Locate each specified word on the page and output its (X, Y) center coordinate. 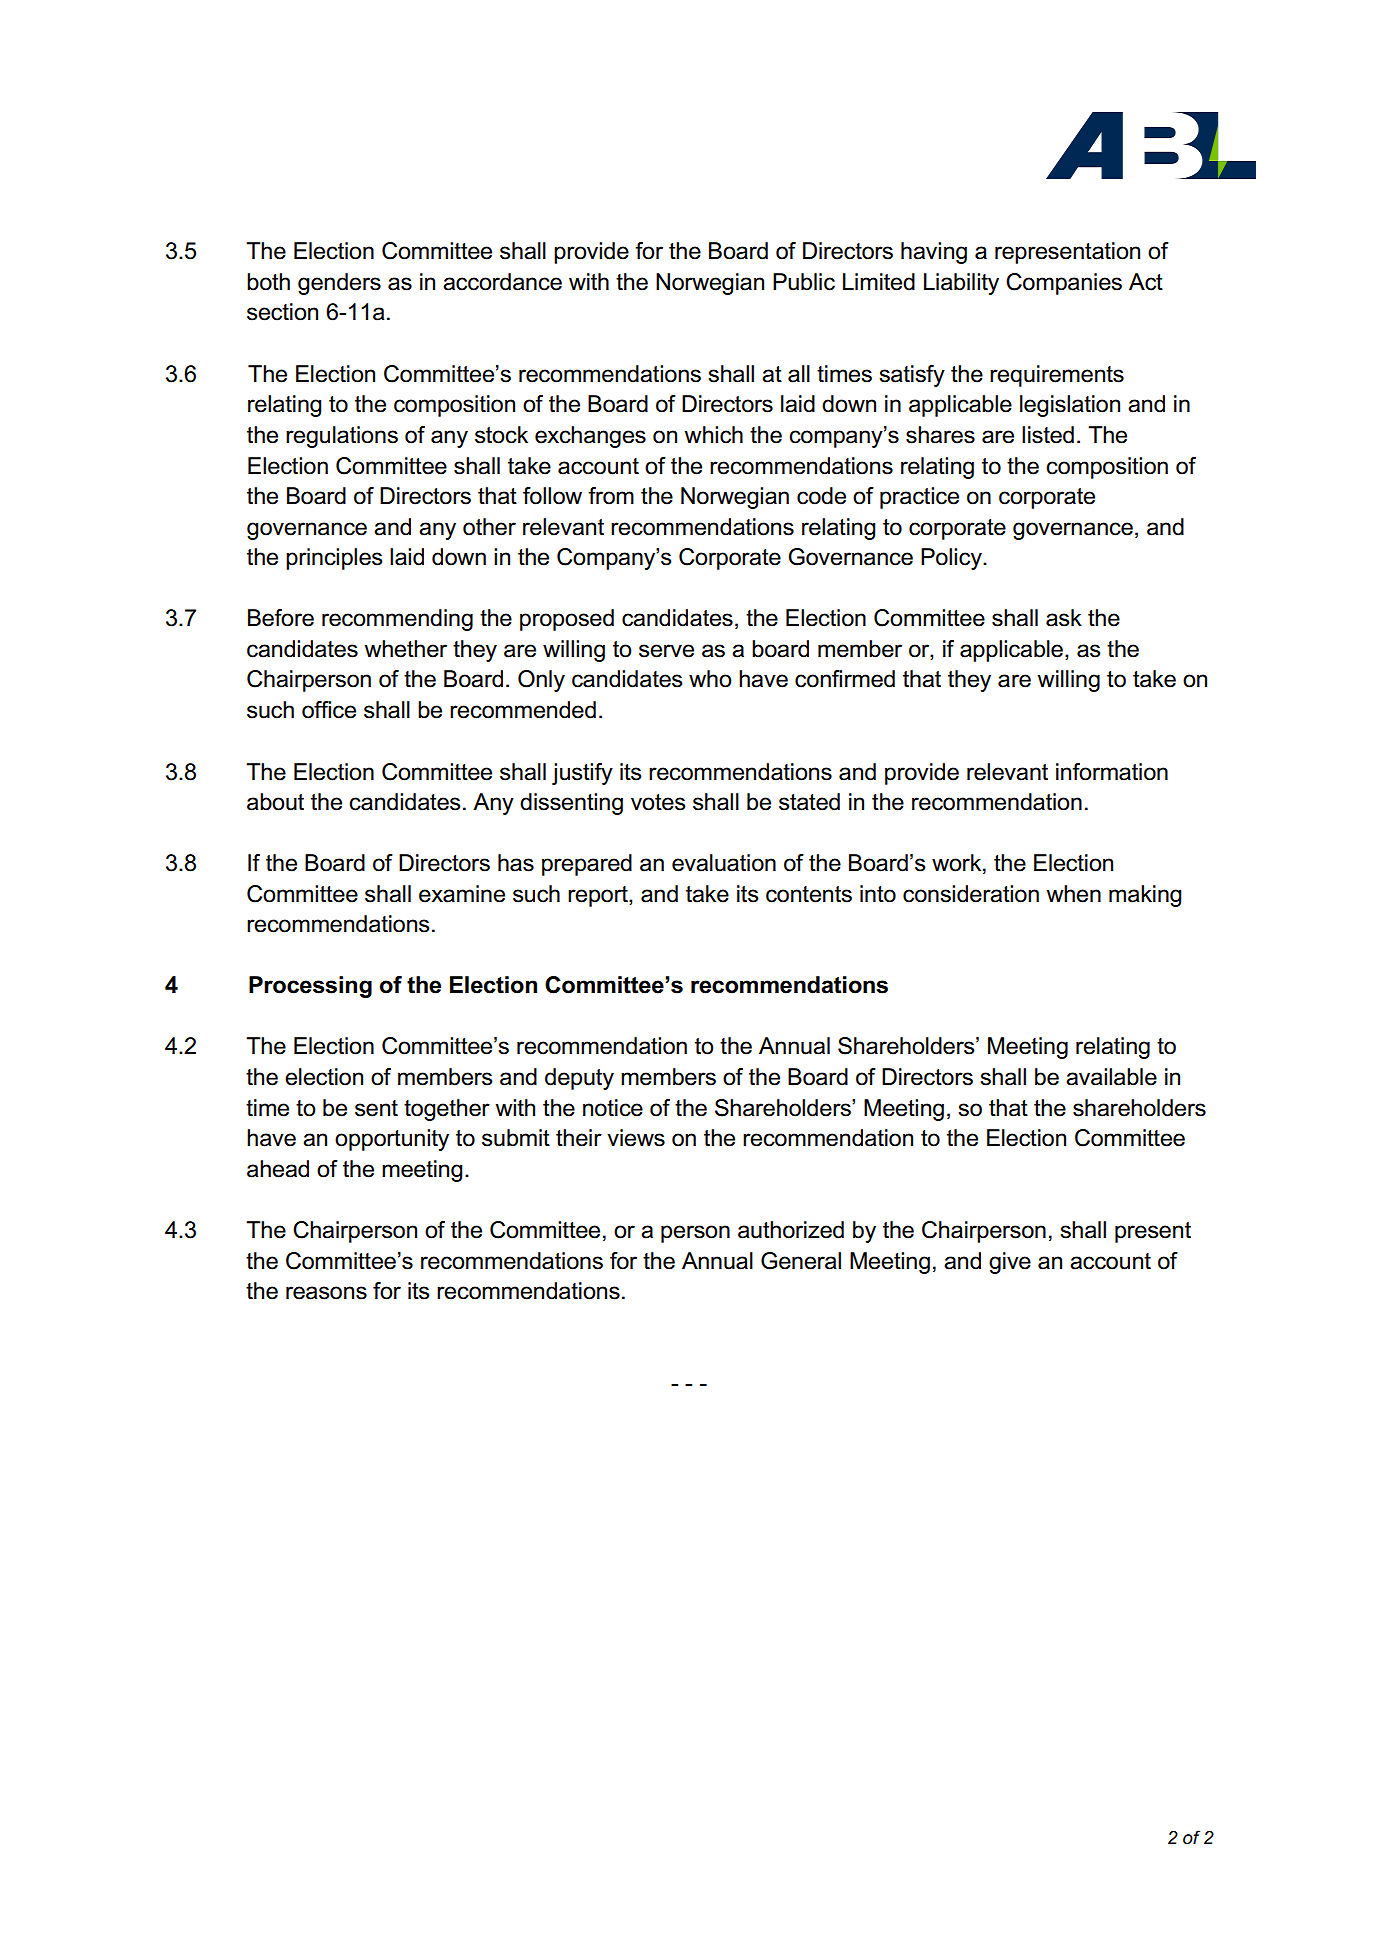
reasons (326, 1293)
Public (804, 282)
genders (339, 284)
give (1010, 1263)
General (801, 1261)
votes (658, 802)
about (275, 802)
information (1112, 772)
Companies (1064, 284)
